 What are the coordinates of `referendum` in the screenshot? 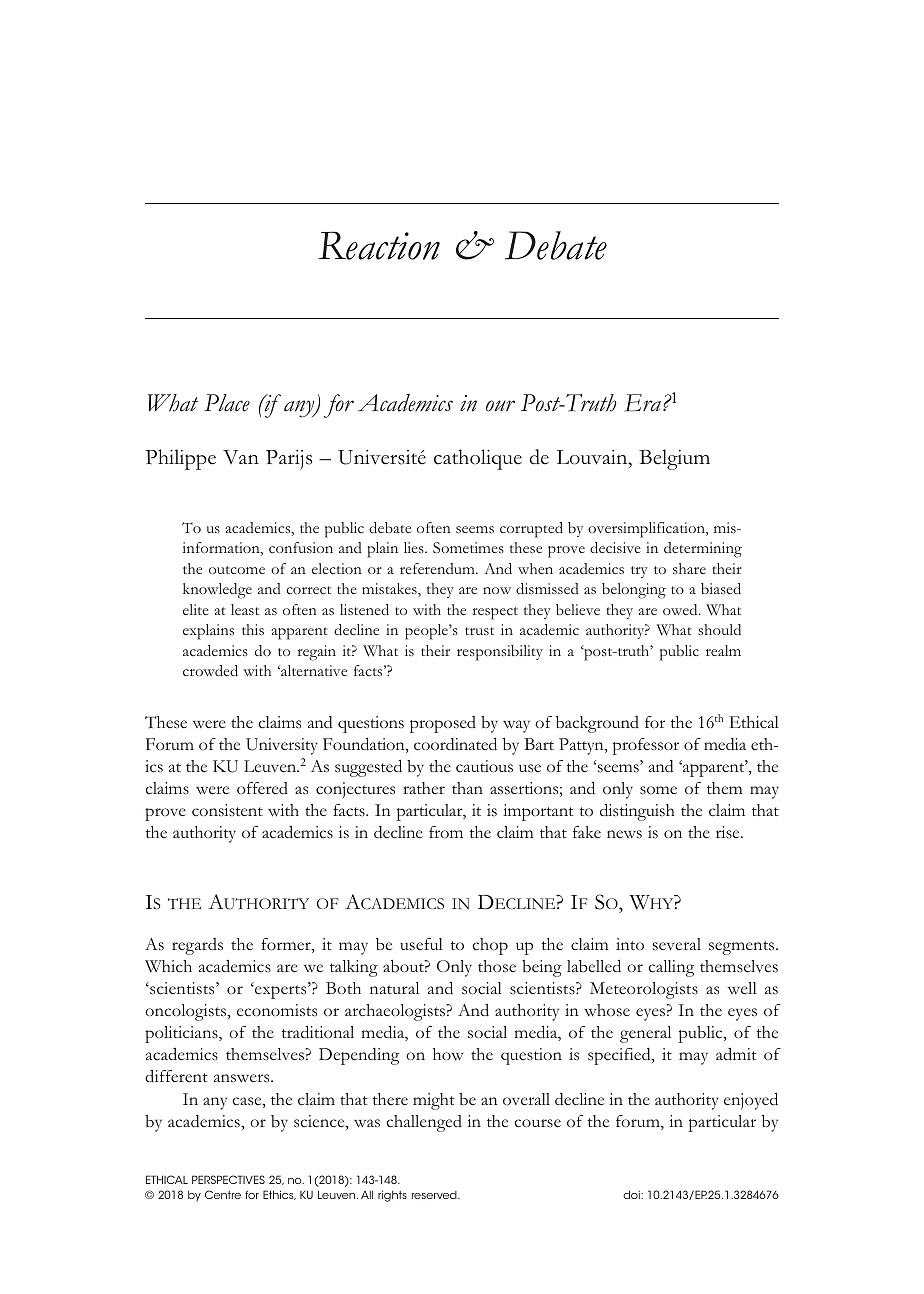 It's located at (438, 568).
